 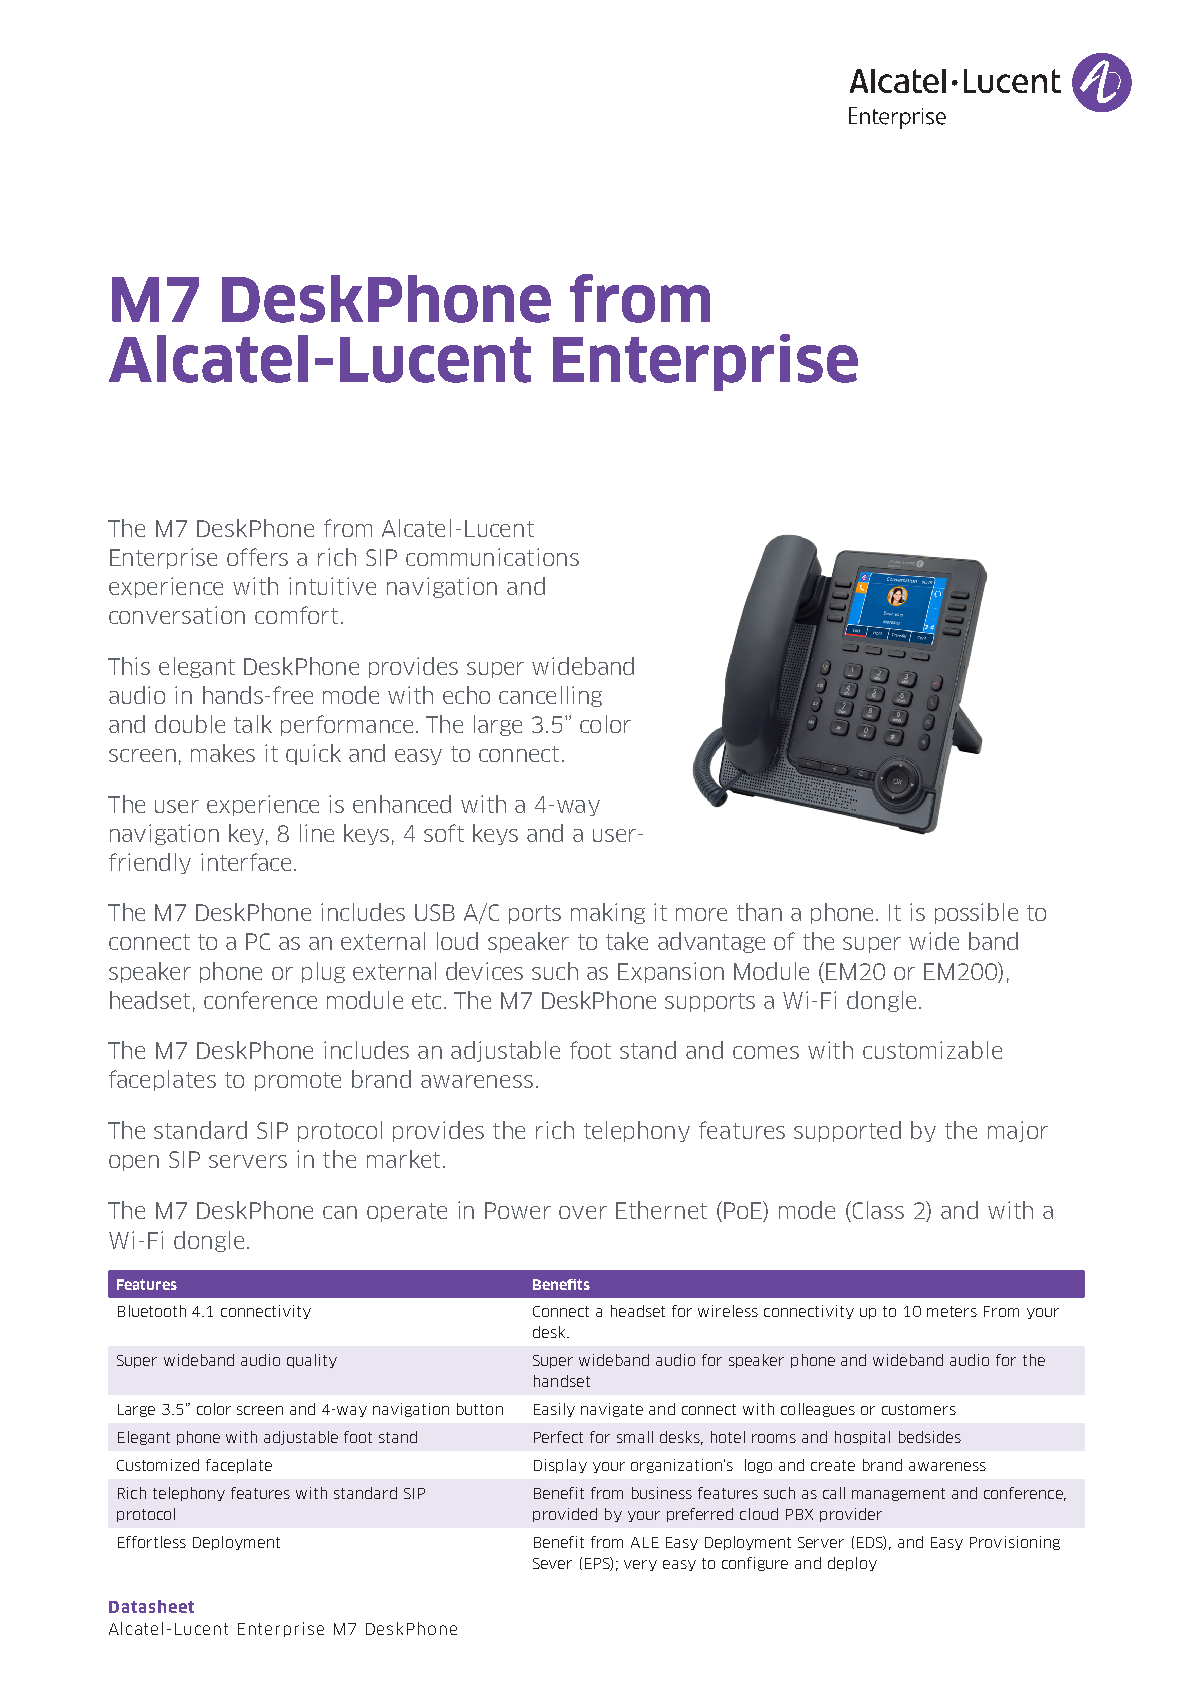 What do you see at coordinates (583, 1212) in the page?
I see `over` at bounding box center [583, 1212].
